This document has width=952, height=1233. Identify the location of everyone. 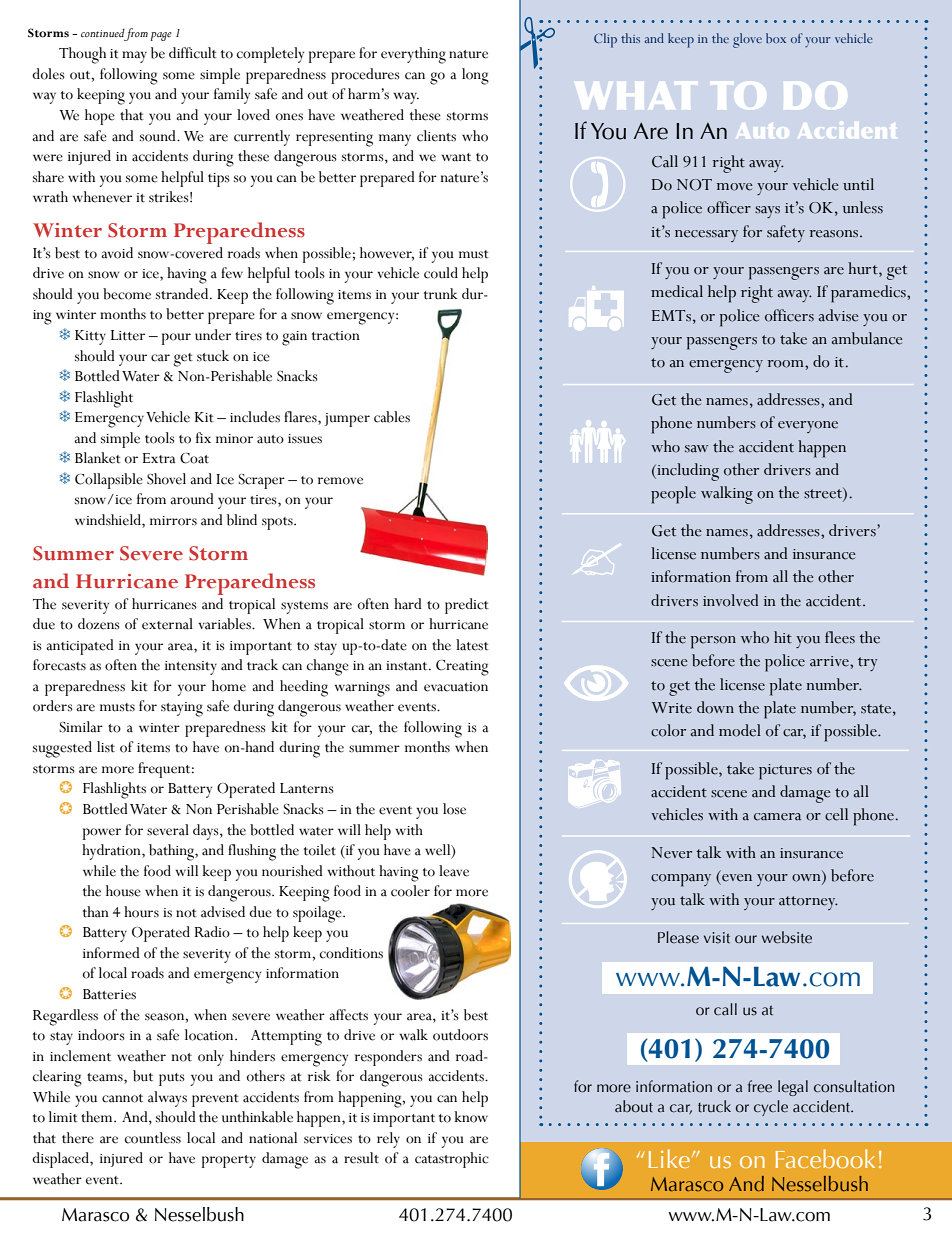
(808, 427).
